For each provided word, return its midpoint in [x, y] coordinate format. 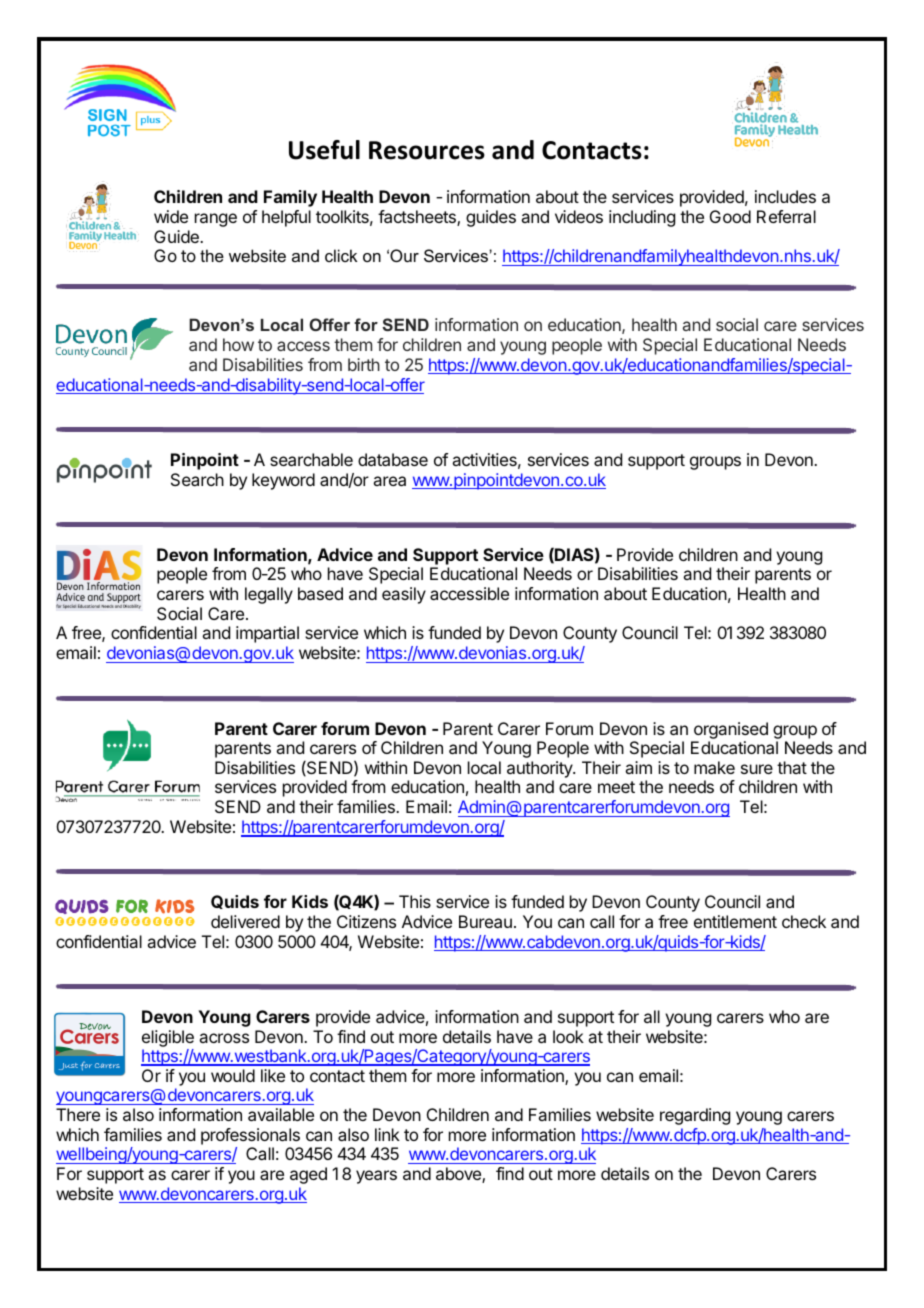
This [415, 901]
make [714, 767]
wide [171, 216]
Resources [427, 150]
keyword [283, 481]
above [459, 1175]
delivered [245, 921]
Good [730, 216]
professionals [250, 1136]
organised [731, 730]
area [389, 481]
